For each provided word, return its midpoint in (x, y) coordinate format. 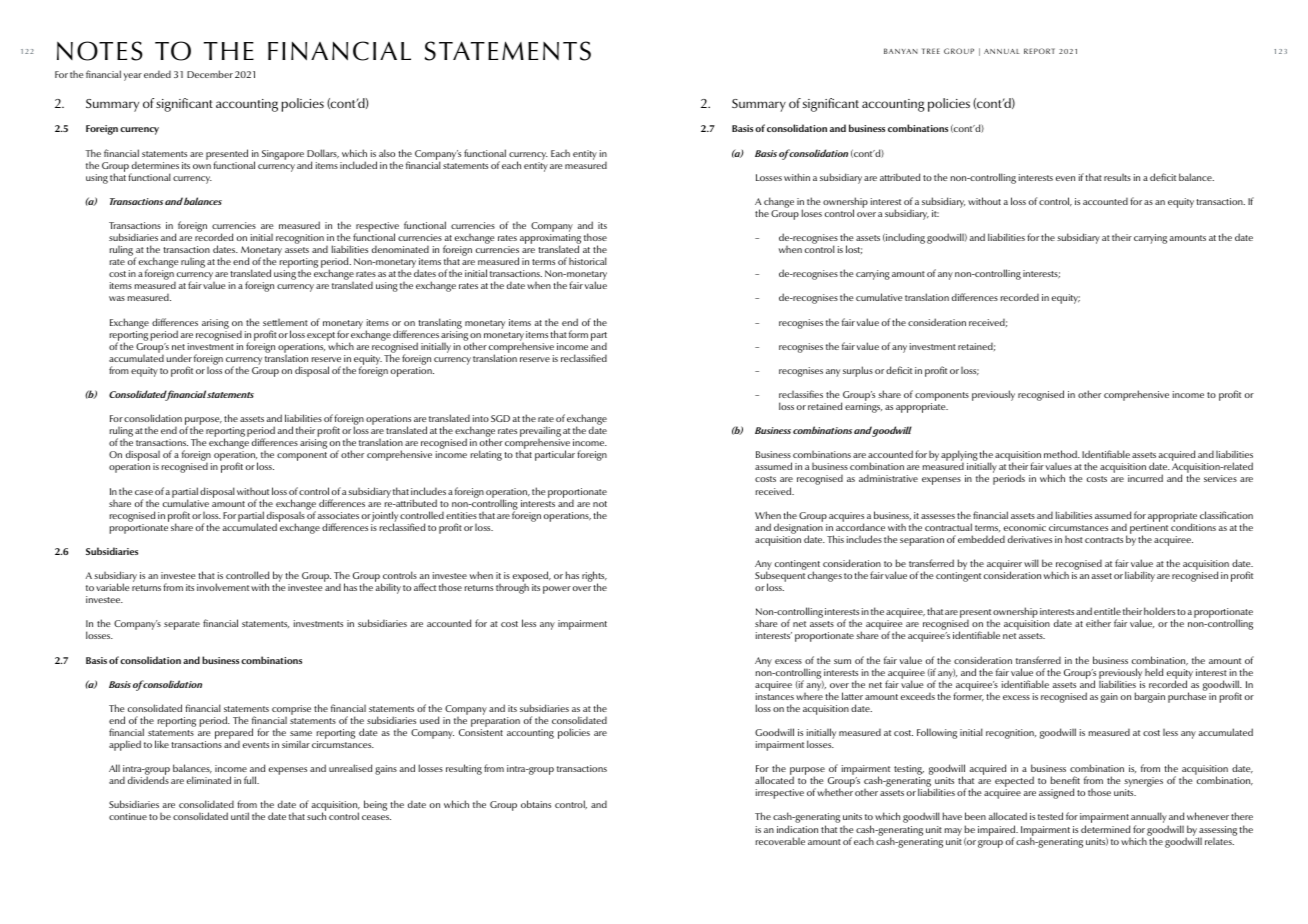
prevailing (540, 433)
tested (1050, 816)
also (387, 153)
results (1117, 177)
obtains (536, 804)
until (240, 816)
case (144, 492)
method (1061, 454)
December (210, 74)
